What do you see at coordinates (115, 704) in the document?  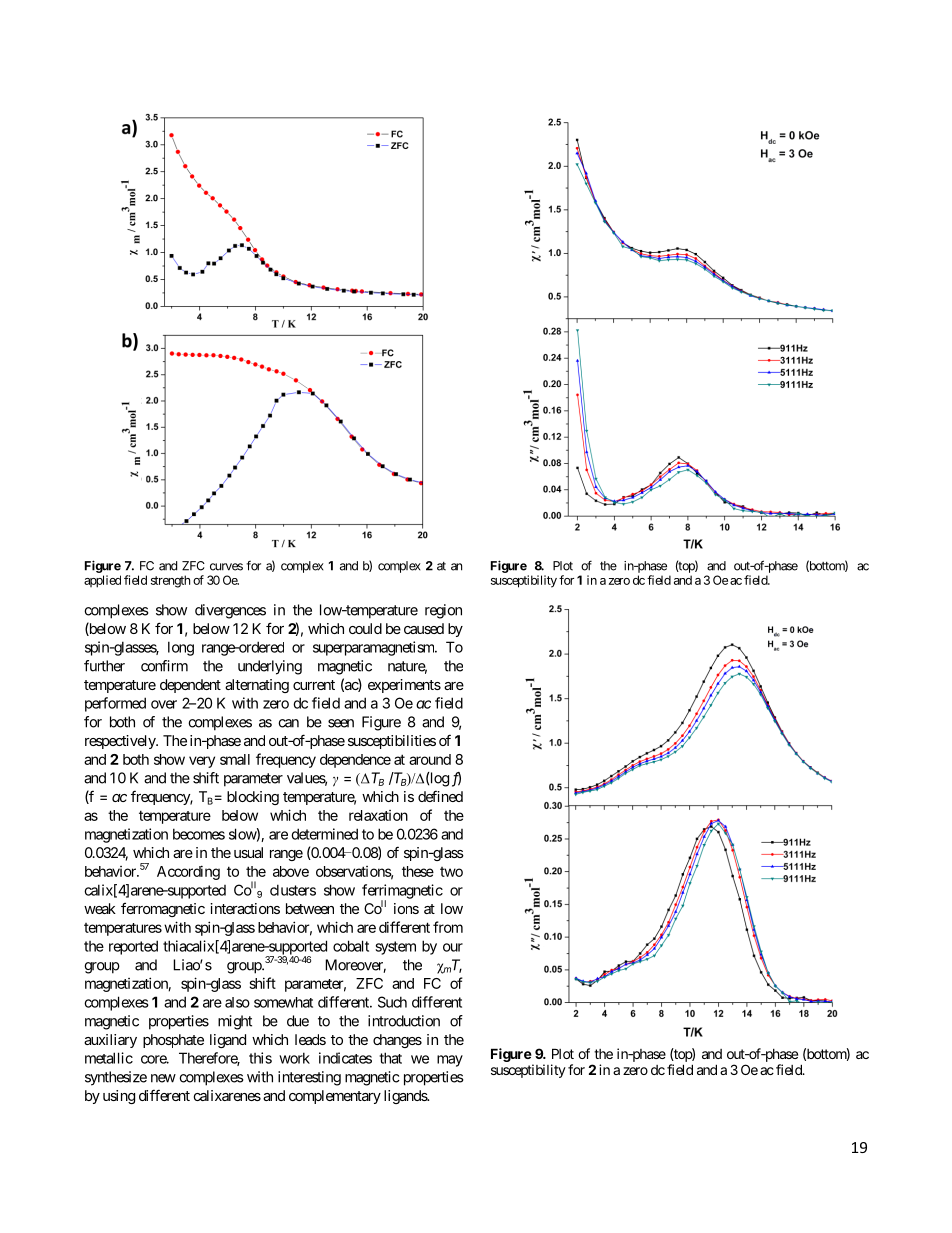 I see `performed` at bounding box center [115, 704].
